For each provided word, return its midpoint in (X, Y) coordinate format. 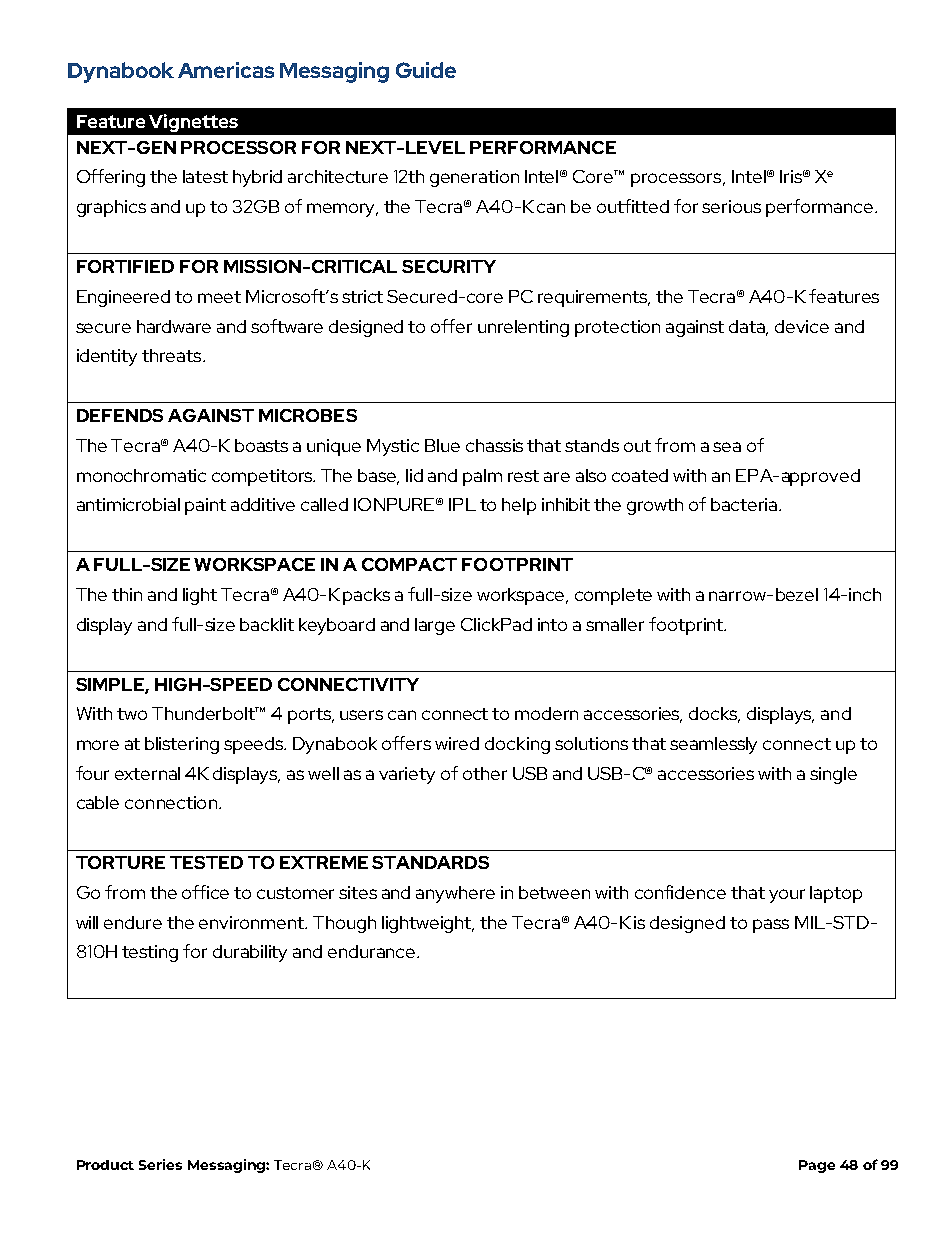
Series (160, 1164)
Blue (442, 445)
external (147, 773)
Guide (426, 70)
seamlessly (713, 745)
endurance (373, 951)
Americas (226, 70)
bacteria (745, 504)
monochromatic (141, 475)
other (485, 773)
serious (731, 206)
